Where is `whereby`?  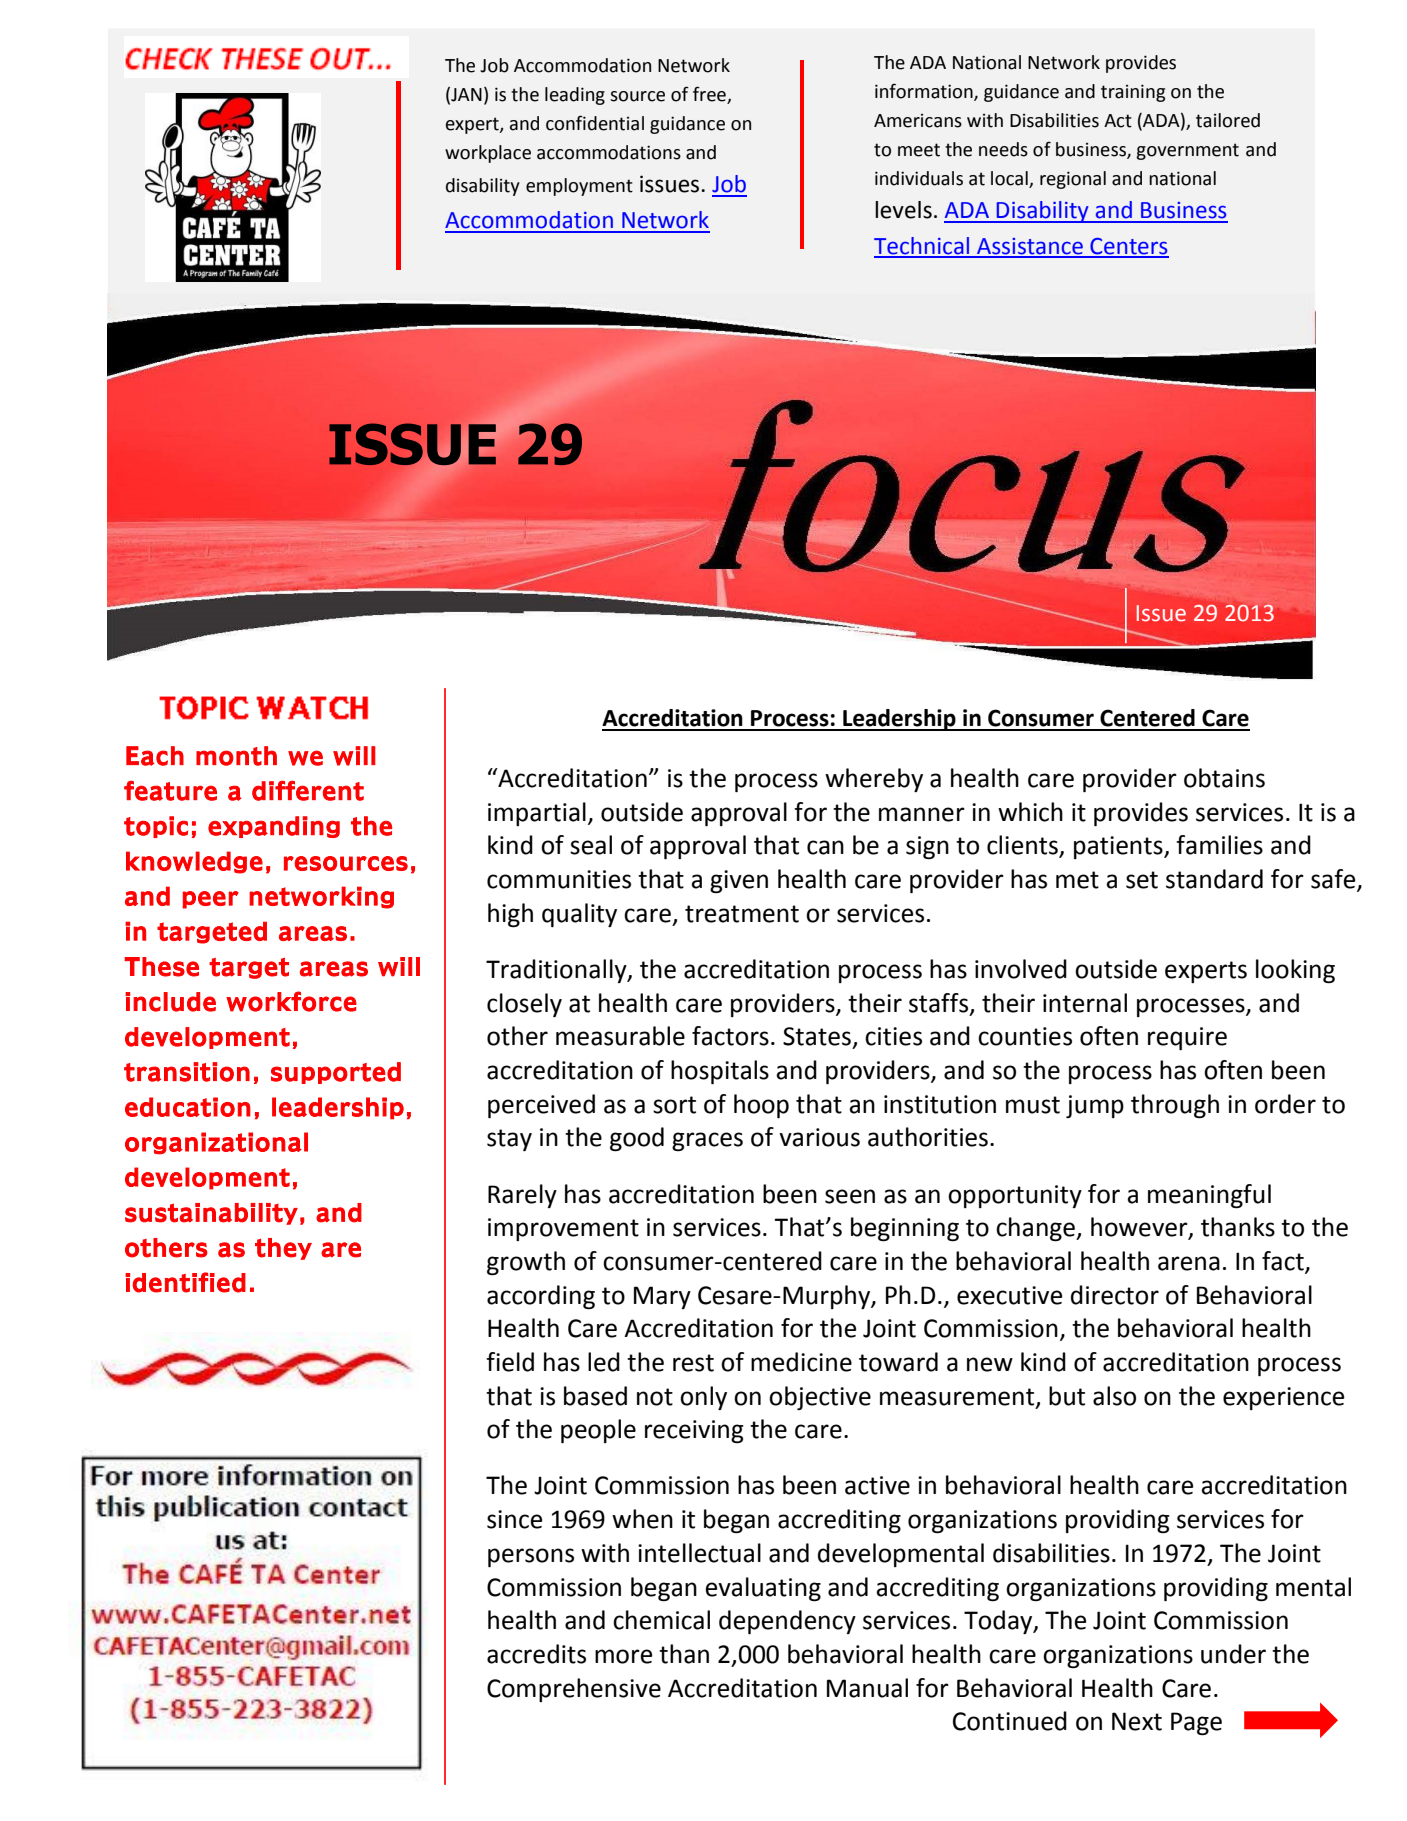 whereby is located at coordinates (874, 780).
